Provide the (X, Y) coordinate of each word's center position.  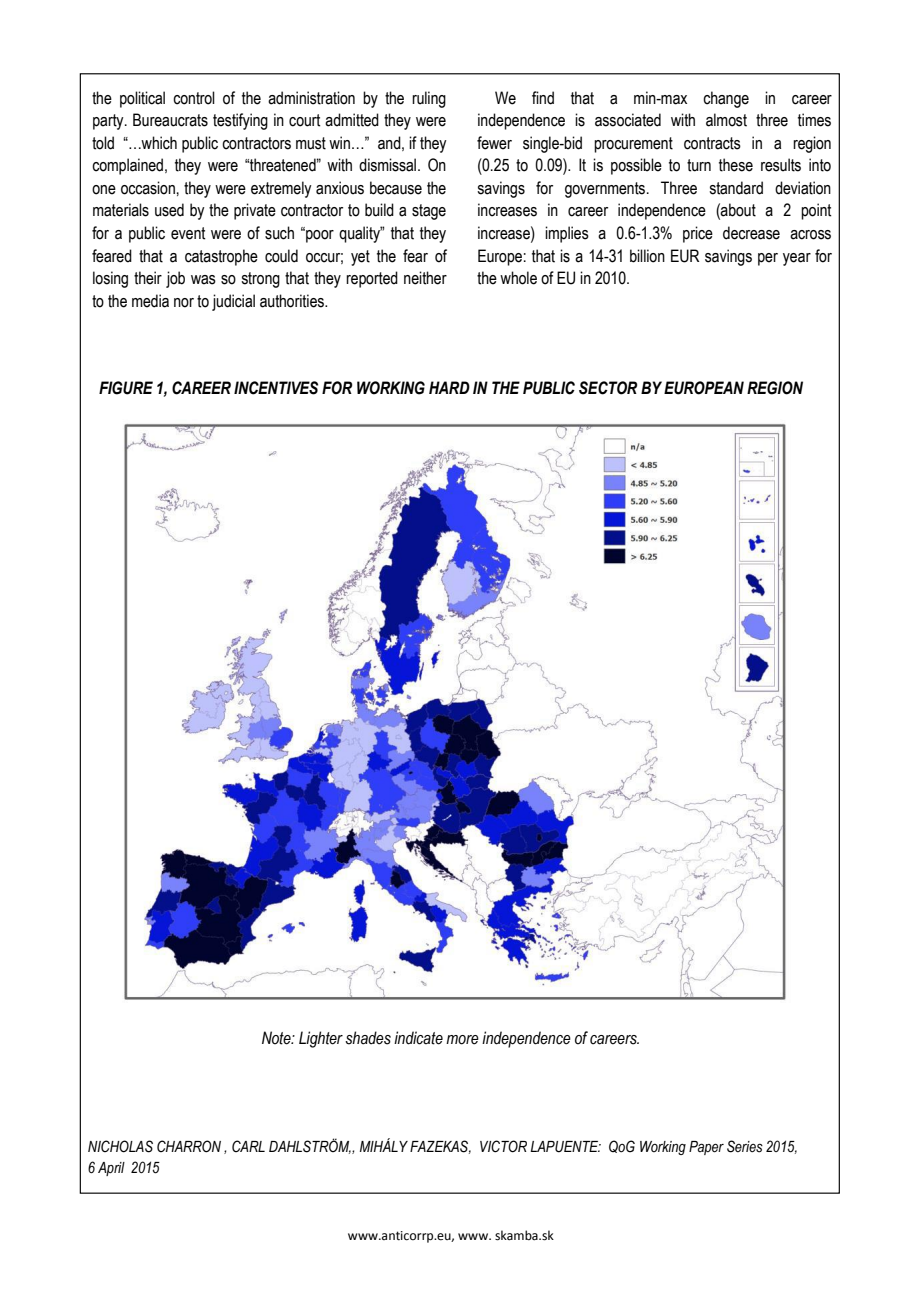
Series (745, 1146)
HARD (449, 387)
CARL (248, 1146)
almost (726, 120)
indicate (418, 1038)
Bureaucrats (170, 120)
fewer (494, 143)
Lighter (321, 1039)
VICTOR (503, 1146)
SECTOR (608, 388)
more (462, 1040)
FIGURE (126, 388)
